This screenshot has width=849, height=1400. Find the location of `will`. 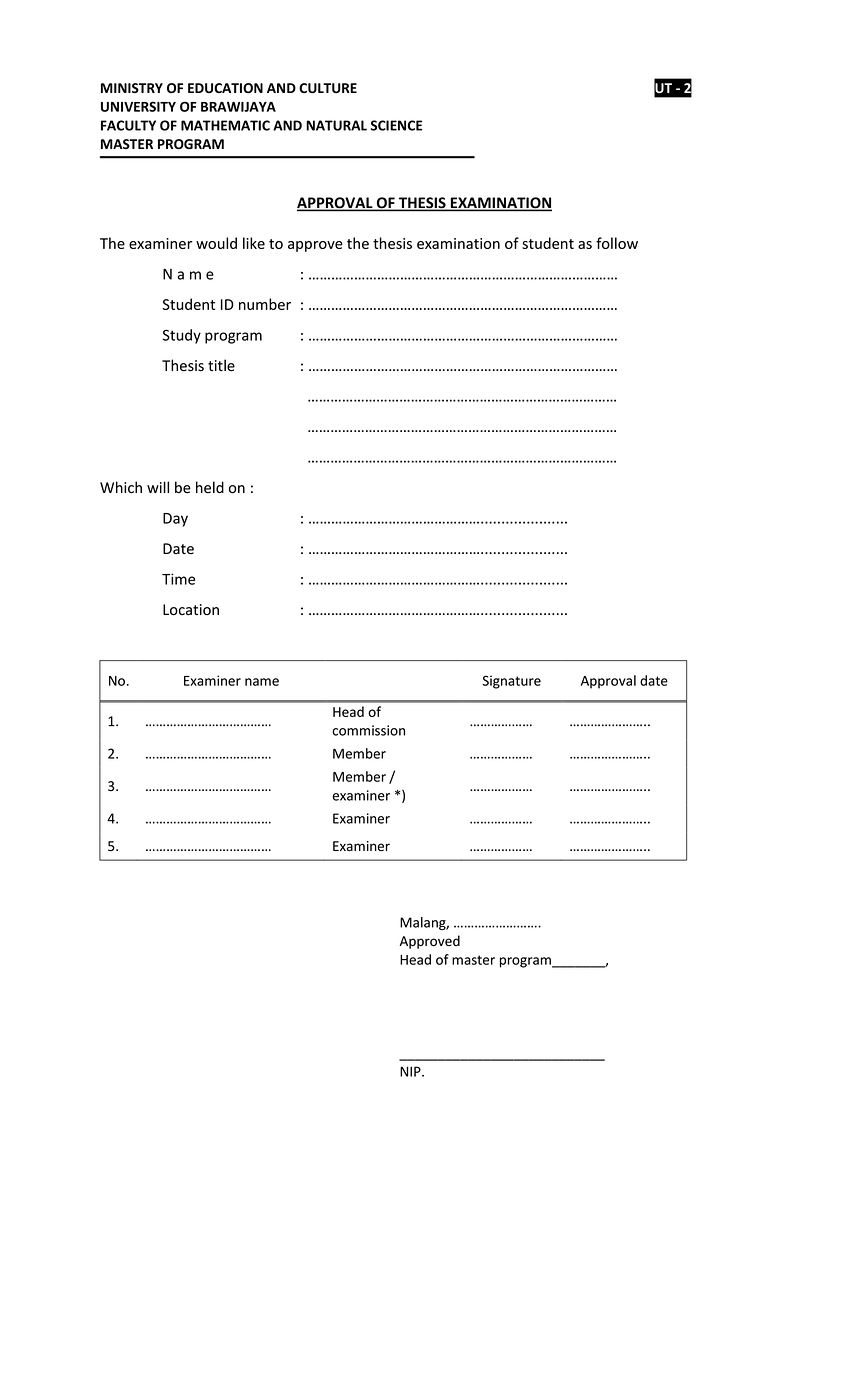

will is located at coordinates (158, 487).
